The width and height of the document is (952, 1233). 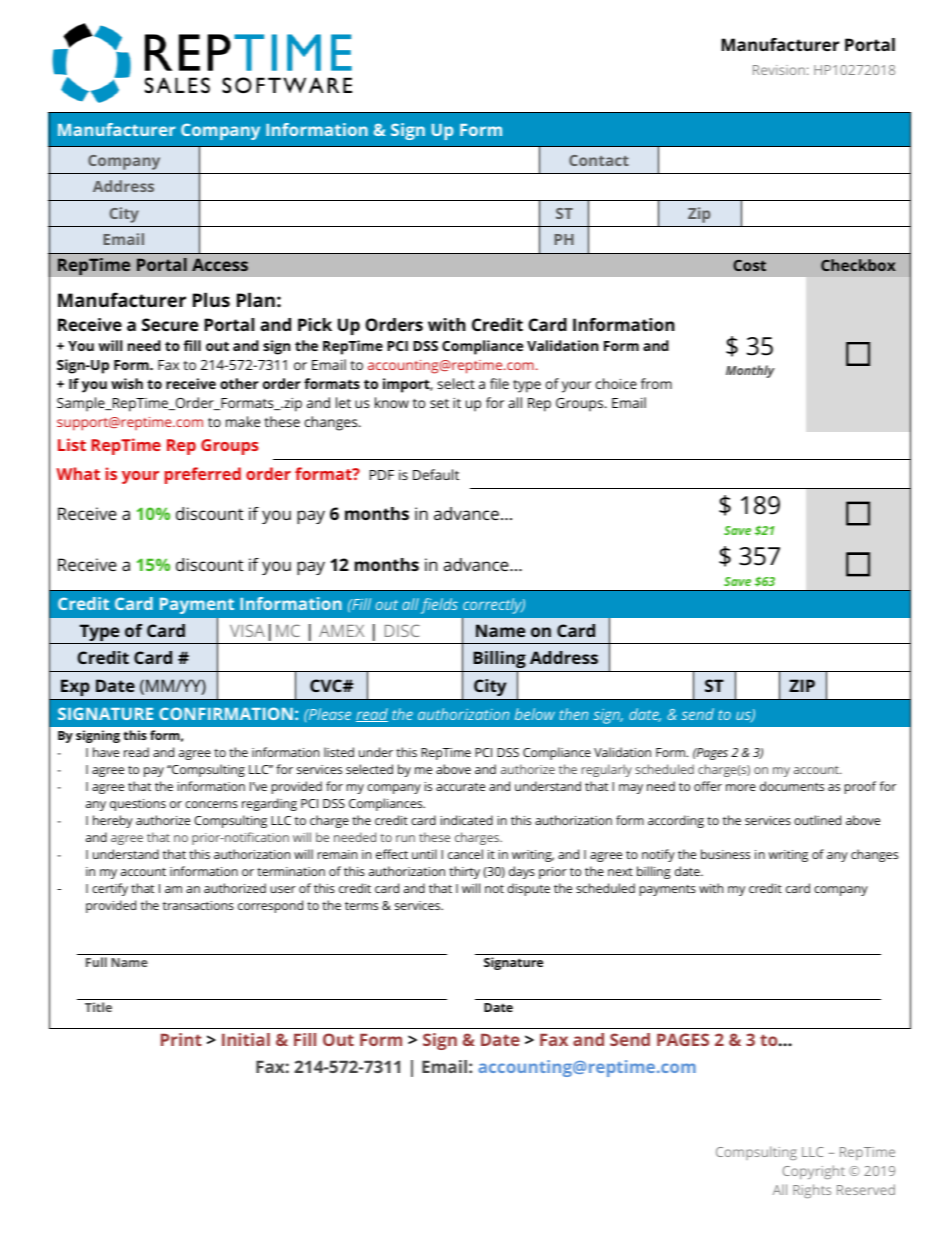 I want to click on Copyright, so click(x=814, y=1172).
